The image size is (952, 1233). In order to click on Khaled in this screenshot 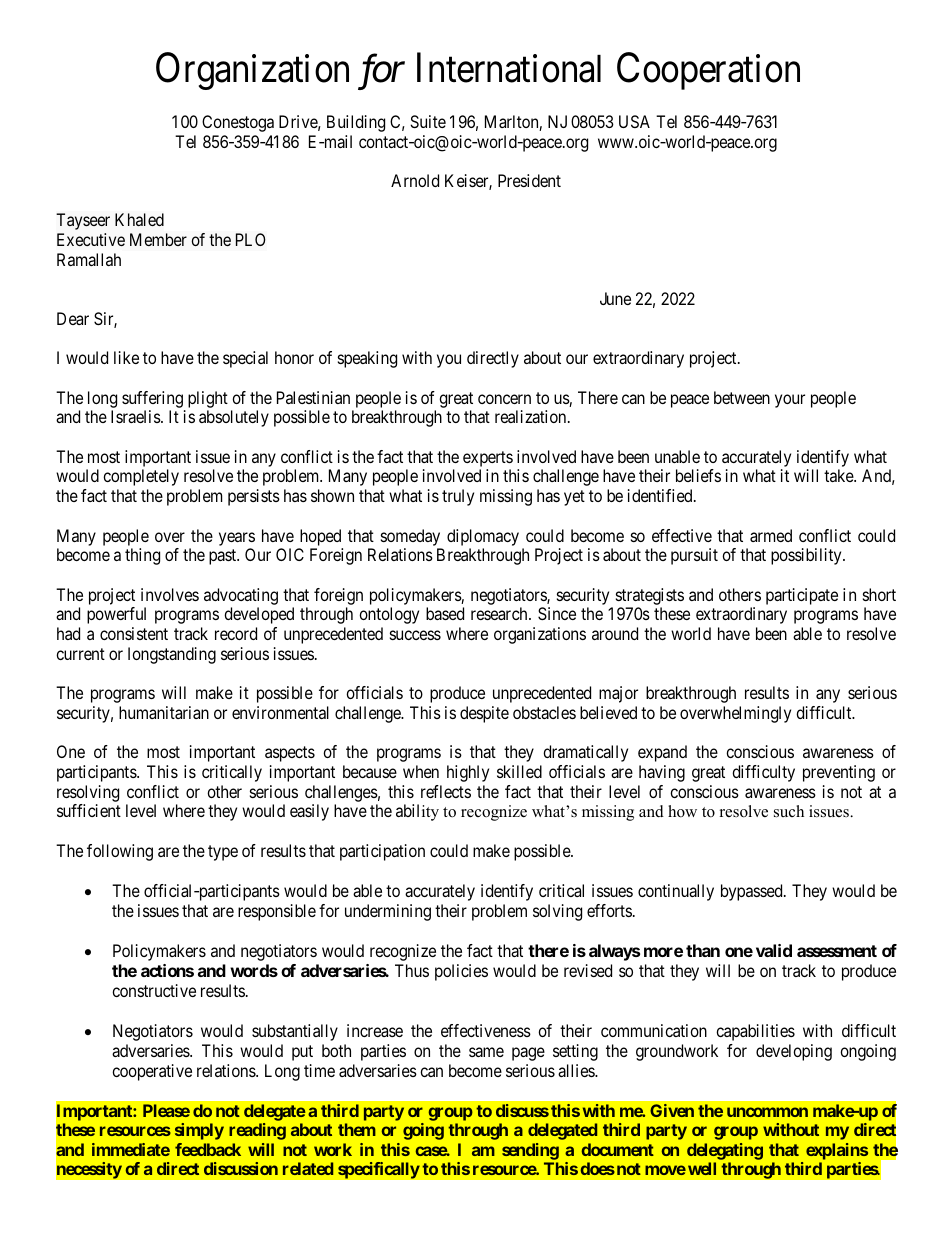, I will do `click(139, 219)`.
